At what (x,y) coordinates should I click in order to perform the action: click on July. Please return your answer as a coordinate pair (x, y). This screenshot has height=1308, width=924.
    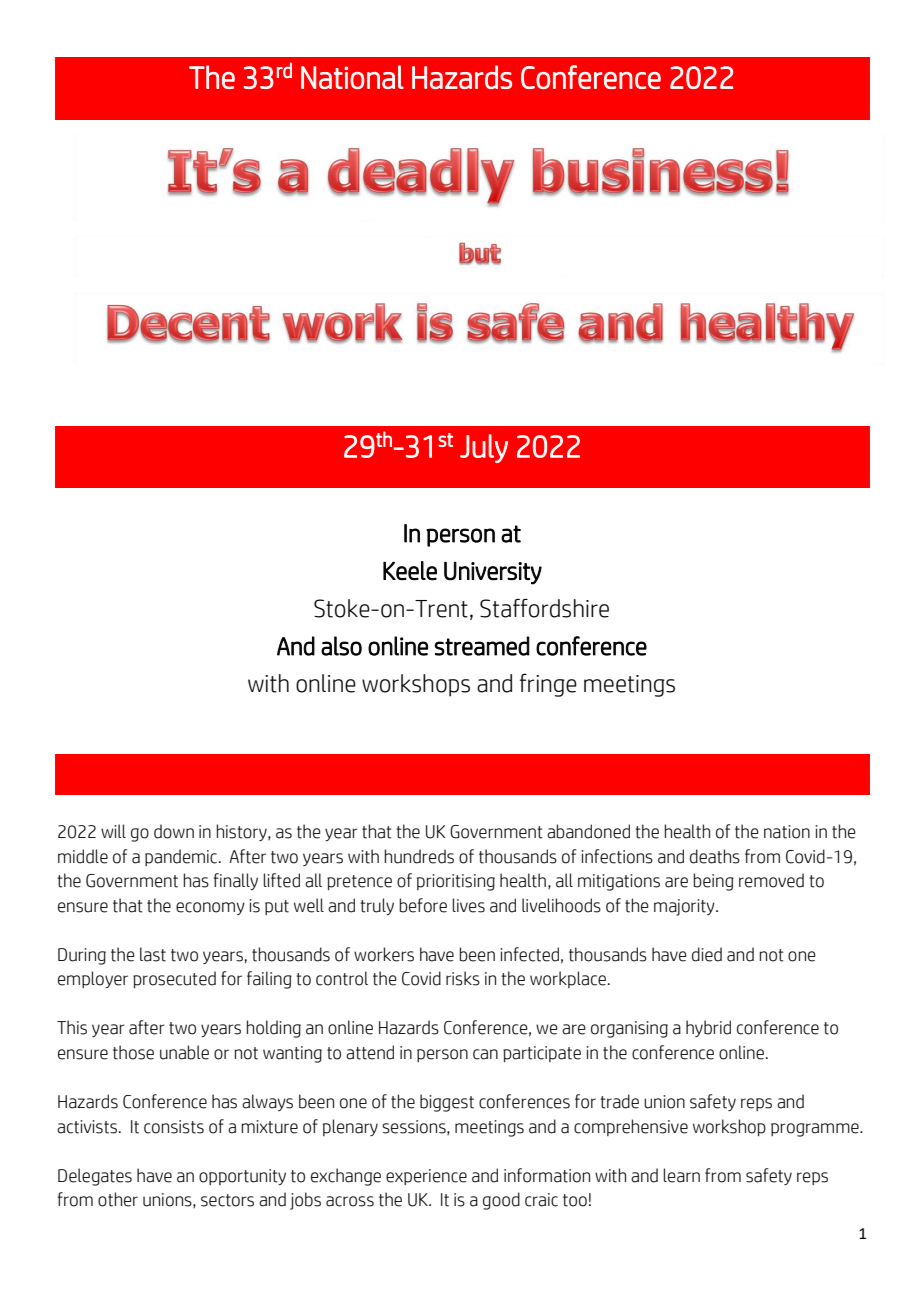
    Looking at the image, I should click on (484, 448).
